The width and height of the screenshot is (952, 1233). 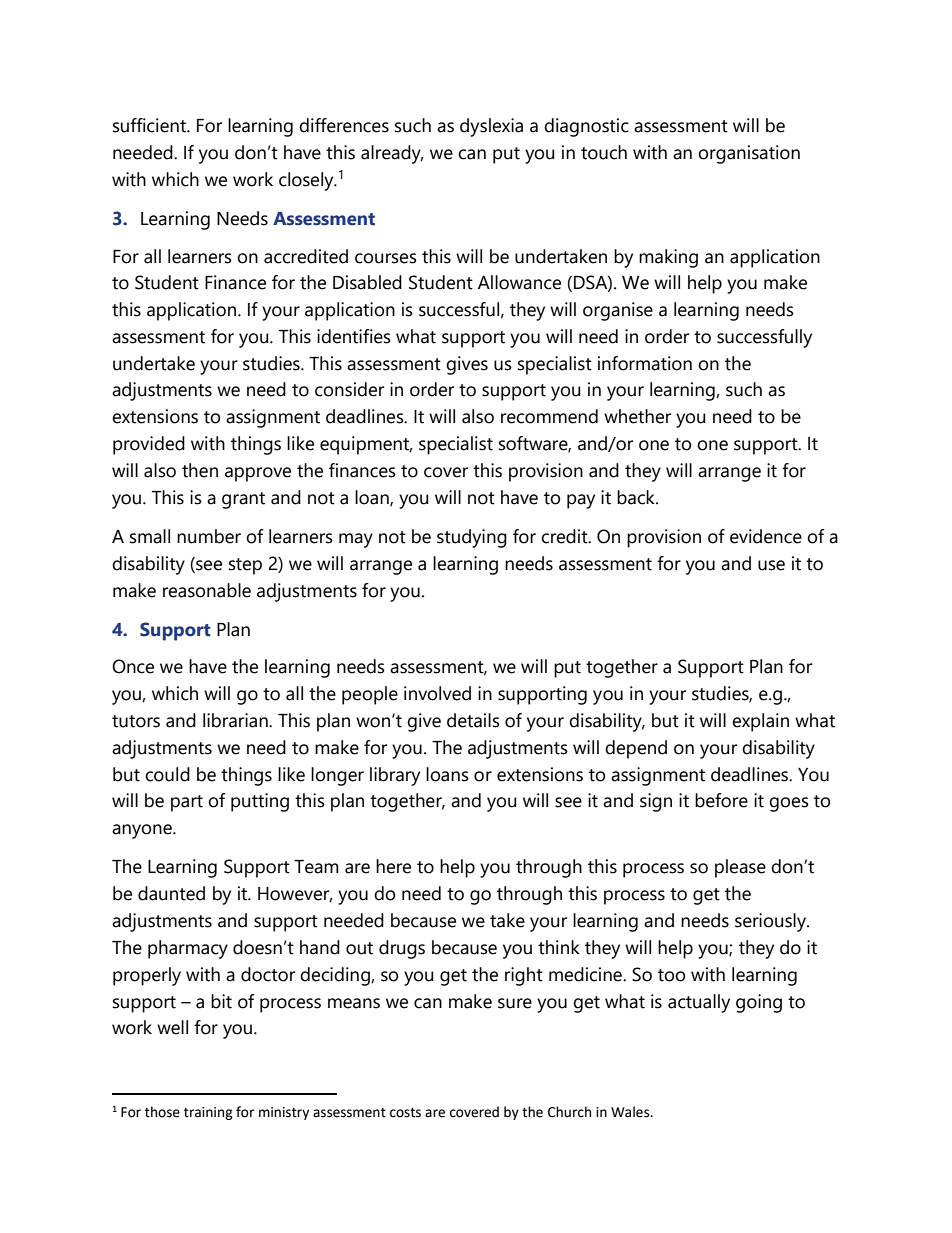 What do you see at coordinates (437, 693) in the screenshot?
I see `involved` at bounding box center [437, 693].
